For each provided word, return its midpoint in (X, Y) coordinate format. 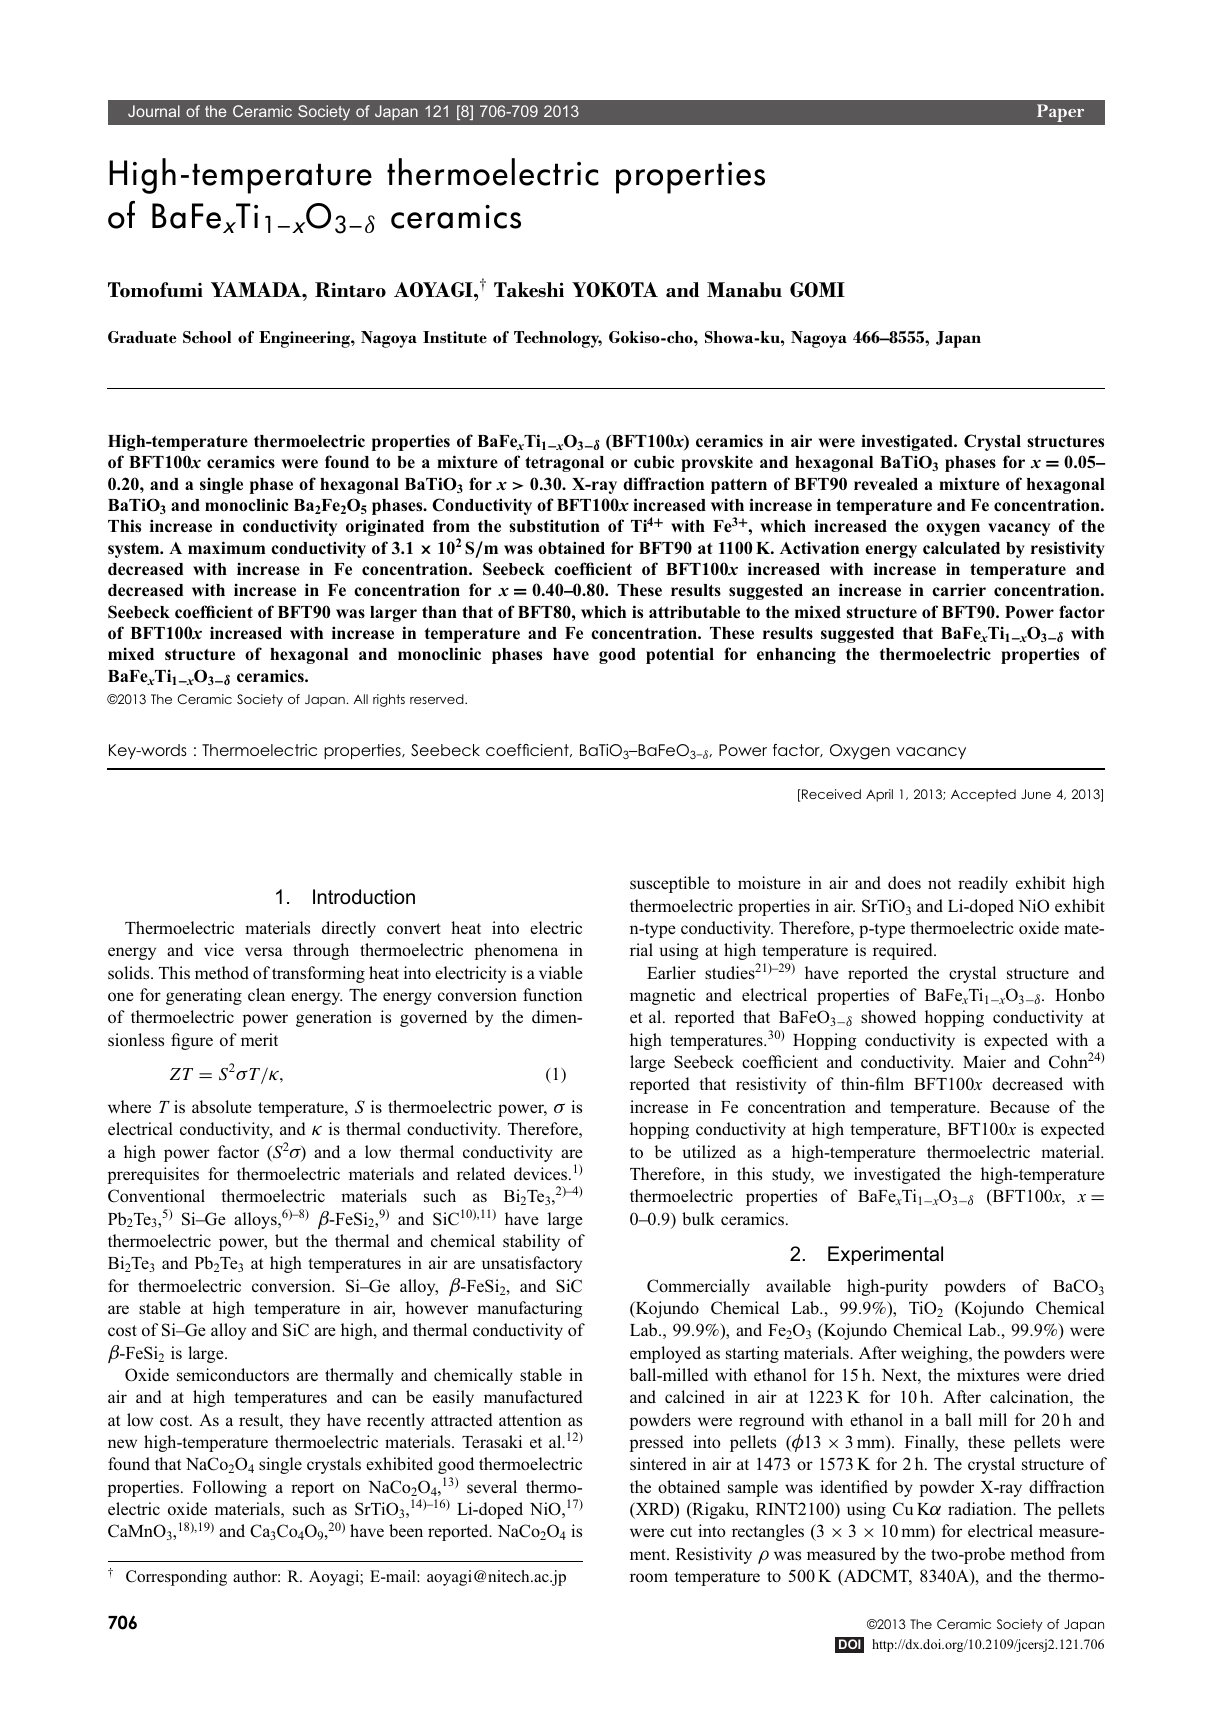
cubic (654, 461)
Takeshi (529, 290)
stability (531, 1242)
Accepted (983, 795)
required (904, 951)
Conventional (156, 1196)
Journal (154, 111)
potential (680, 655)
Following (230, 1488)
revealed (886, 484)
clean (266, 994)
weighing (935, 1354)
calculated (961, 548)
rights (389, 700)
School (207, 337)
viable (561, 972)
